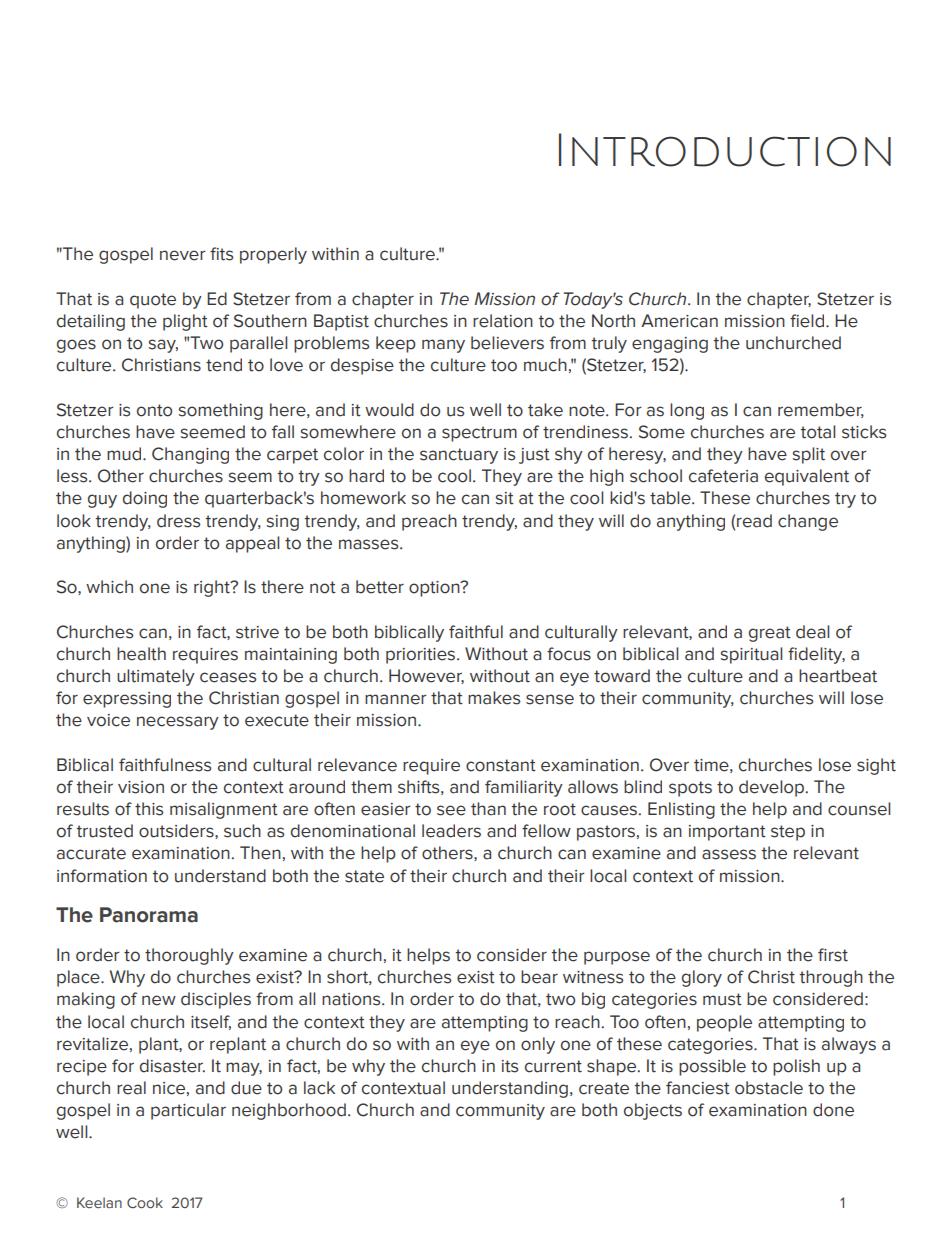 The width and height of the document is (952, 1233). Describe the element at coordinates (494, 698) in the document. I see `makes` at that location.
